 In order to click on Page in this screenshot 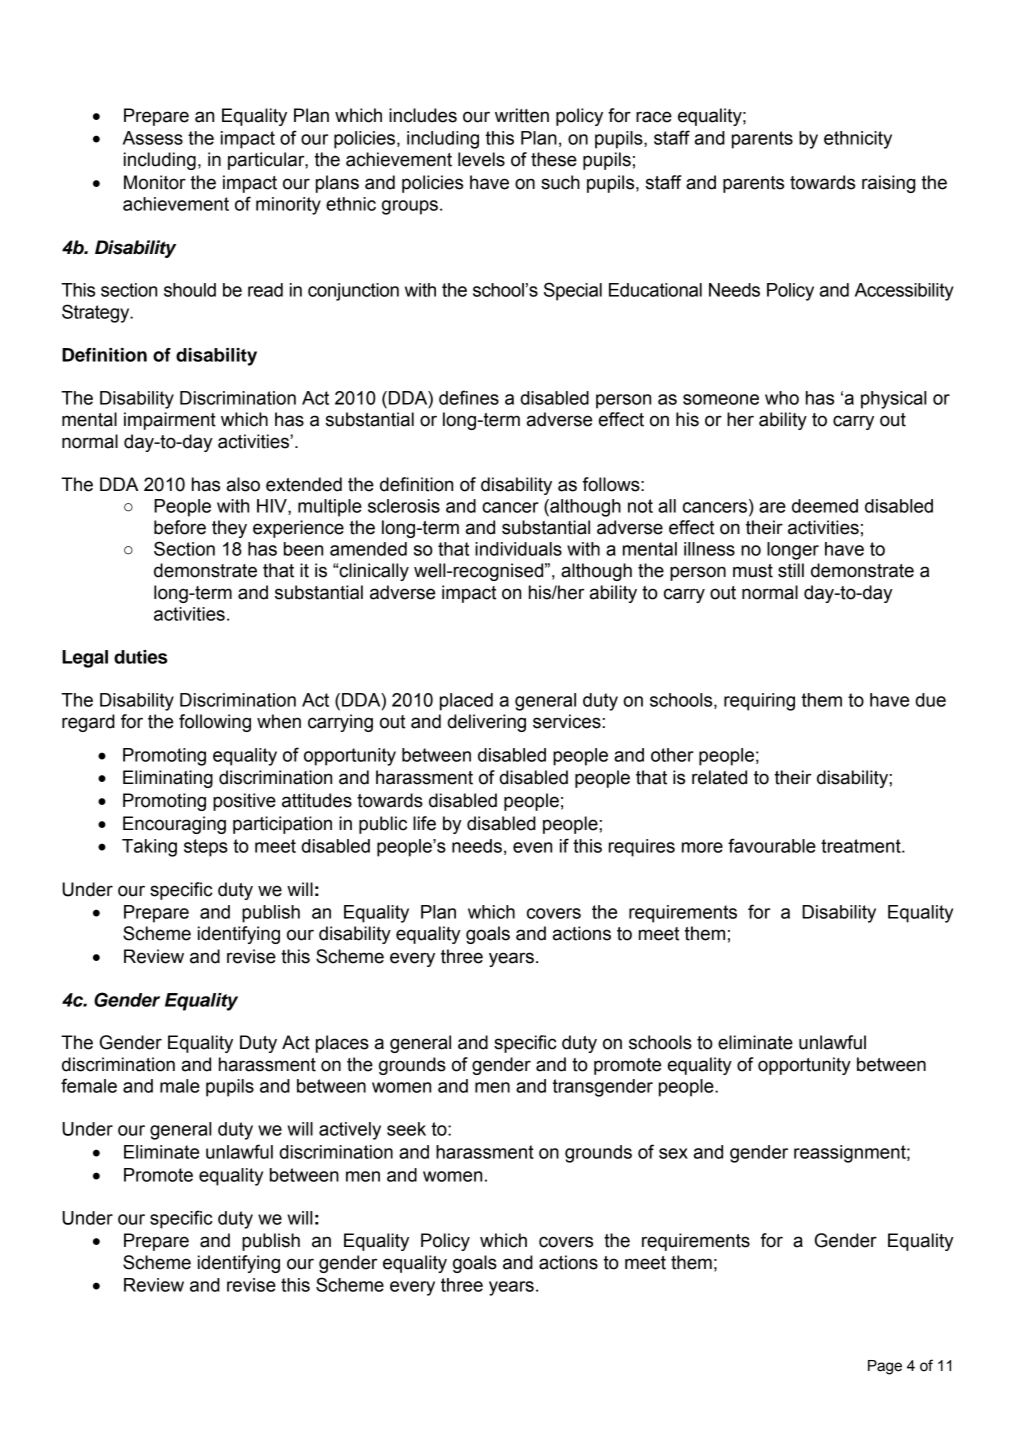, I will do `click(885, 1367)`.
